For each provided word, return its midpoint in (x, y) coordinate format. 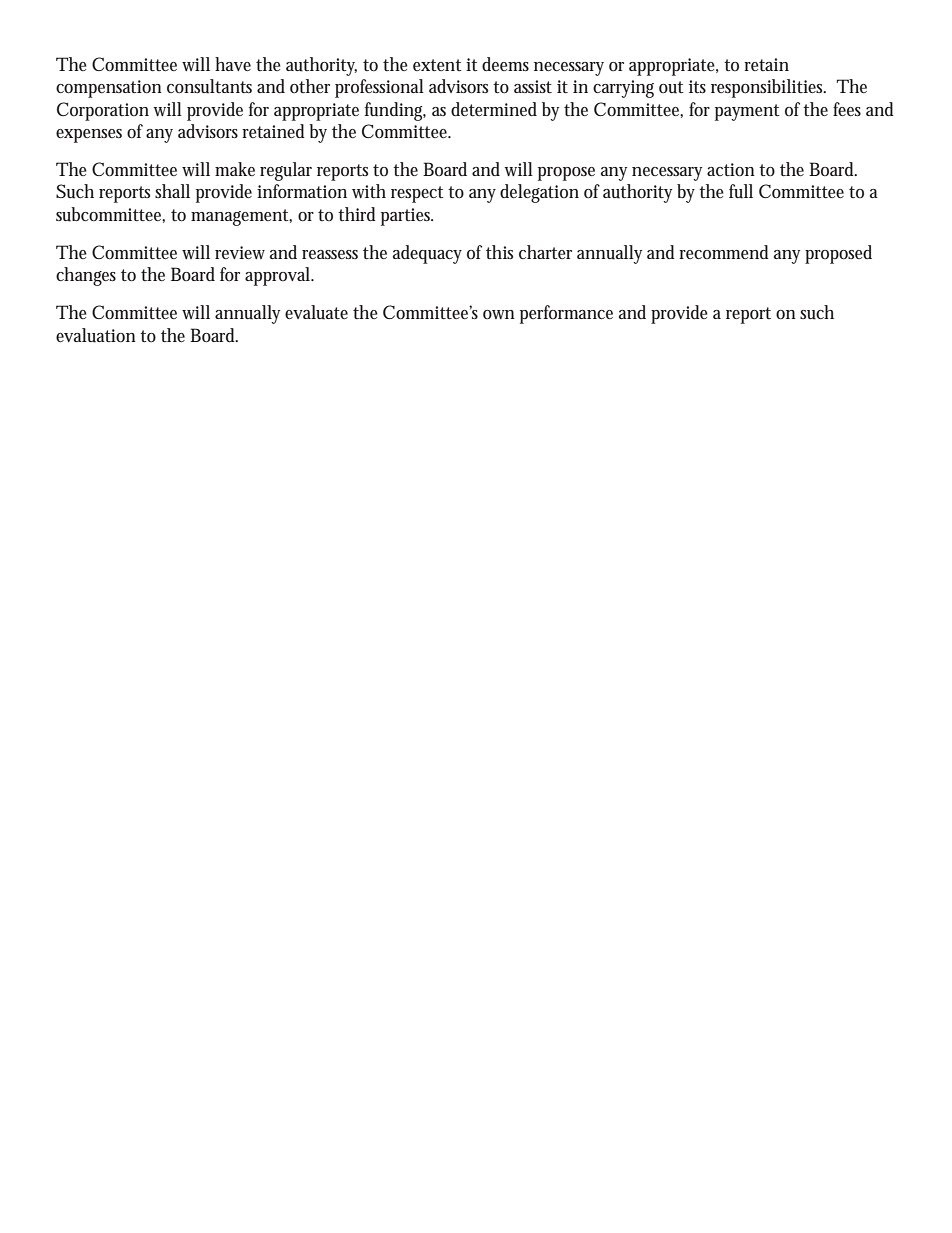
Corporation (103, 111)
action (731, 170)
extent (437, 65)
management (241, 217)
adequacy (427, 254)
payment (747, 112)
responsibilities (768, 88)
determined (494, 109)
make (235, 169)
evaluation (96, 335)
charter (545, 252)
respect (417, 194)
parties (407, 217)
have (233, 64)
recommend (724, 252)
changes (86, 276)
